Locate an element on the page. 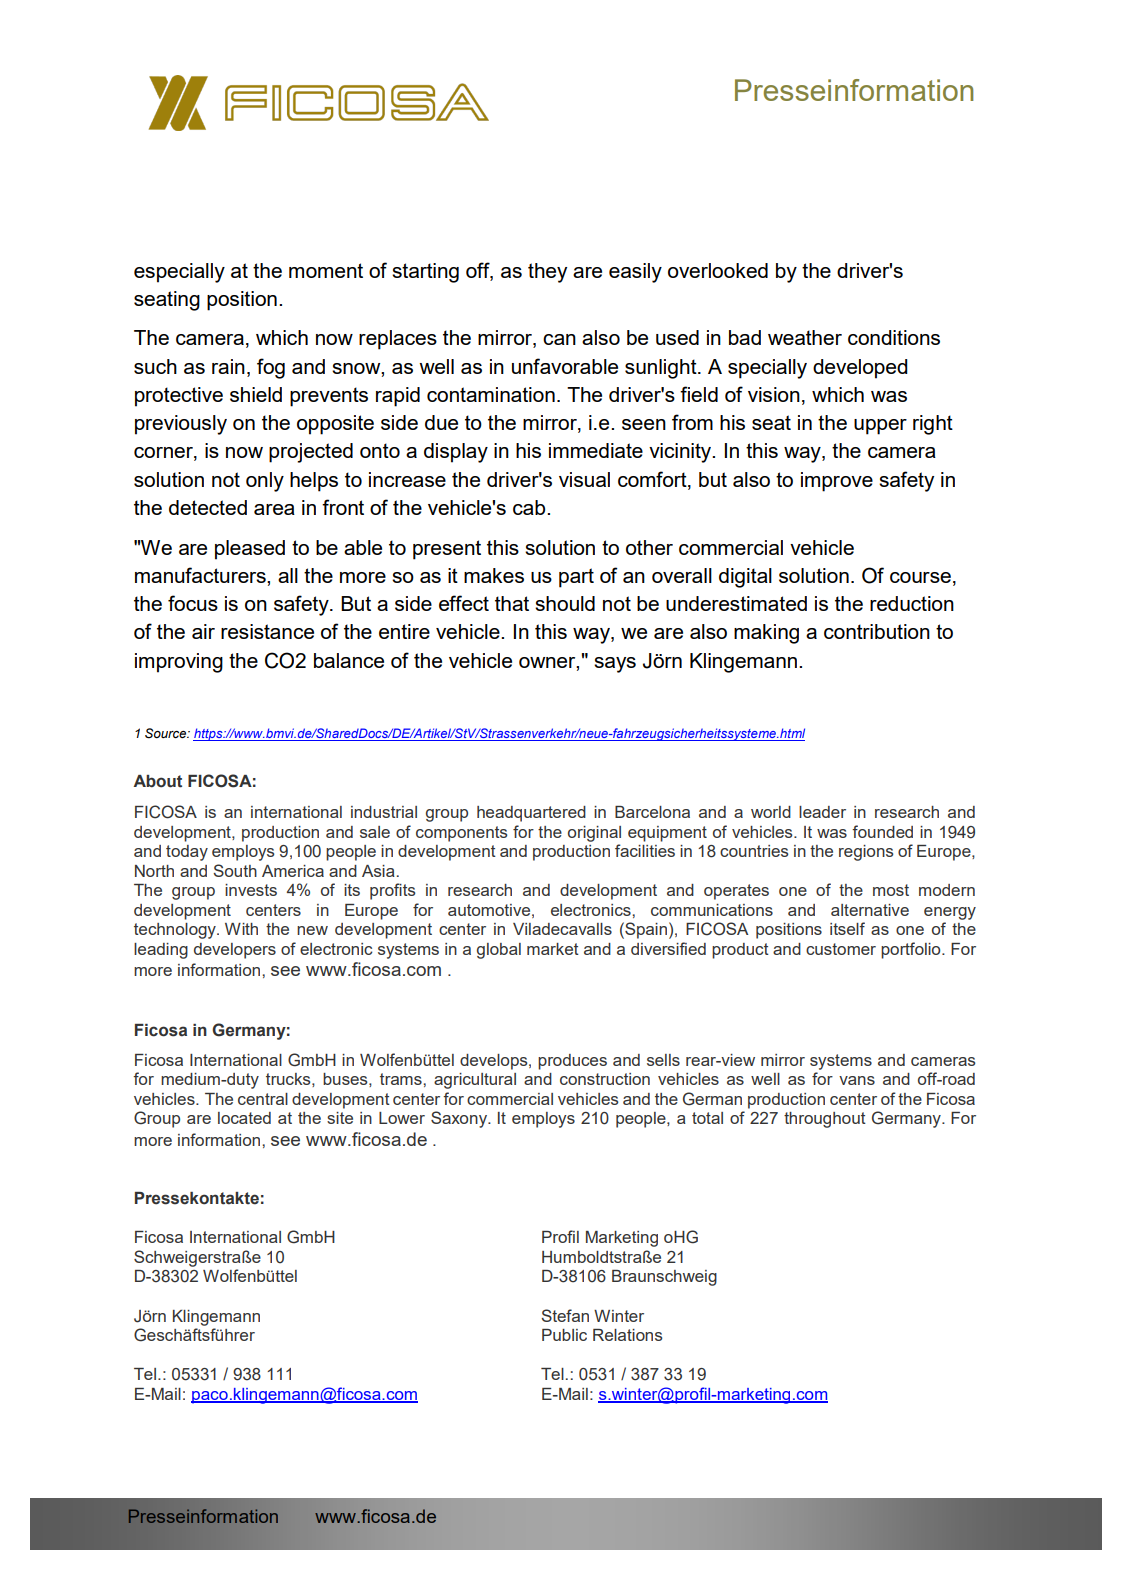  vans is located at coordinates (857, 1080).
